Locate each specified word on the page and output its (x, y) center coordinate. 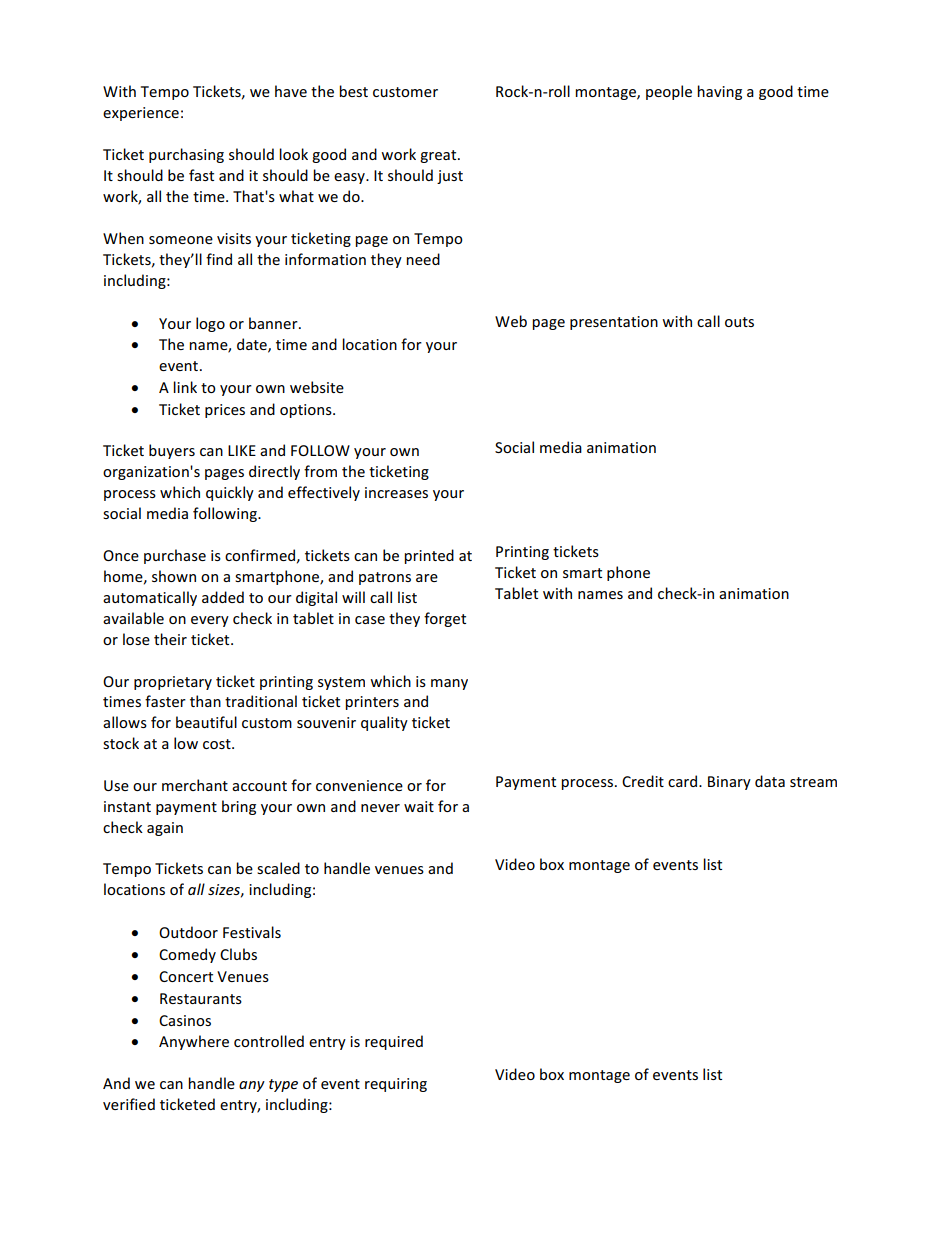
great (439, 156)
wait (419, 806)
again (165, 829)
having (719, 92)
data (770, 781)
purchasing (186, 155)
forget (445, 619)
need (423, 259)
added (223, 597)
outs (739, 322)
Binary (729, 783)
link (185, 387)
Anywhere (194, 1042)
